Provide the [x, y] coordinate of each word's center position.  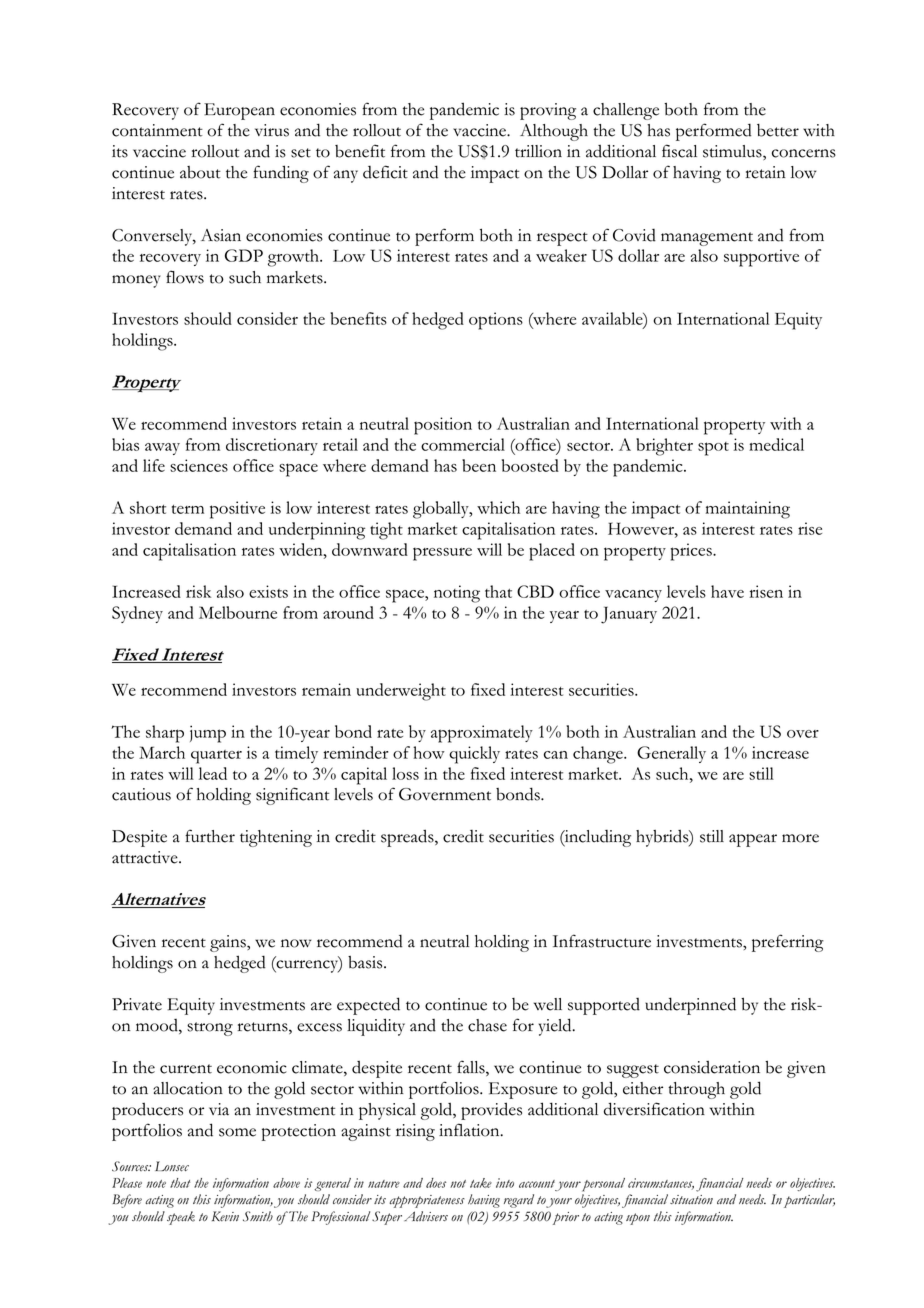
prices [692, 552]
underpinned [690, 1006]
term [188, 509]
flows [185, 277]
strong [210, 1029]
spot [713, 449]
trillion [538, 151]
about [200, 172]
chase [487, 1025]
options [496, 321]
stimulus [733, 152]
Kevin [225, 1216]
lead [213, 773]
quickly [474, 755]
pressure [442, 554]
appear [753, 840]
